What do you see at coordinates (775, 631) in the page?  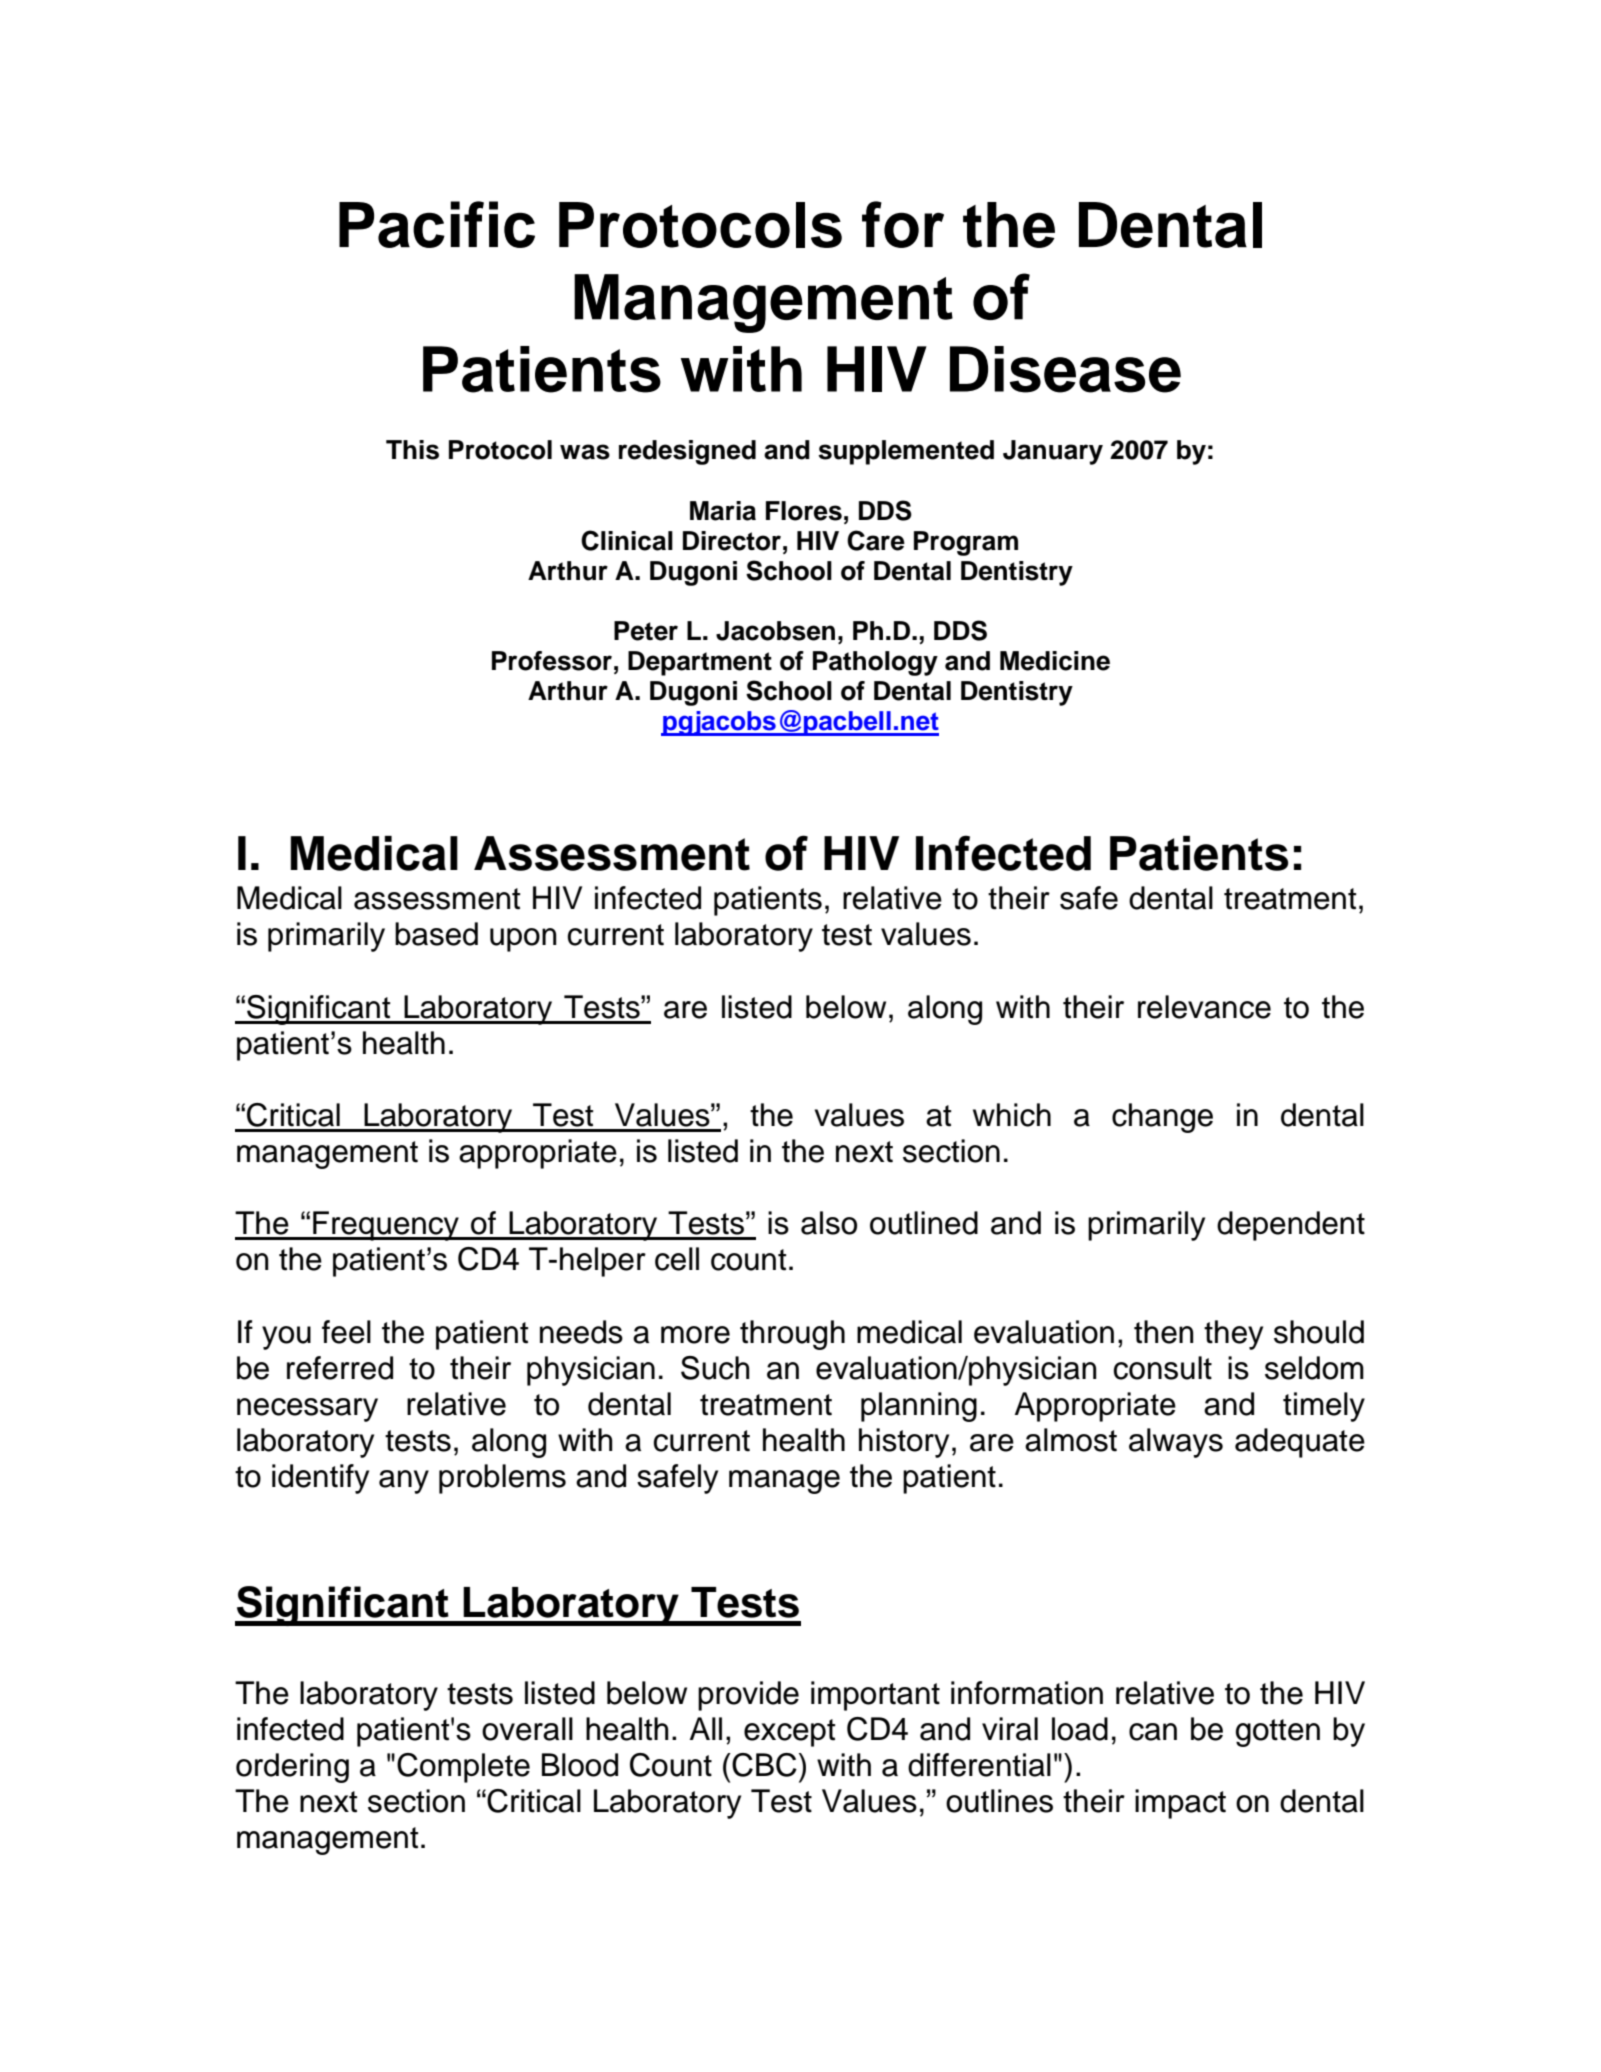 I see `Jacobsen` at bounding box center [775, 631].
